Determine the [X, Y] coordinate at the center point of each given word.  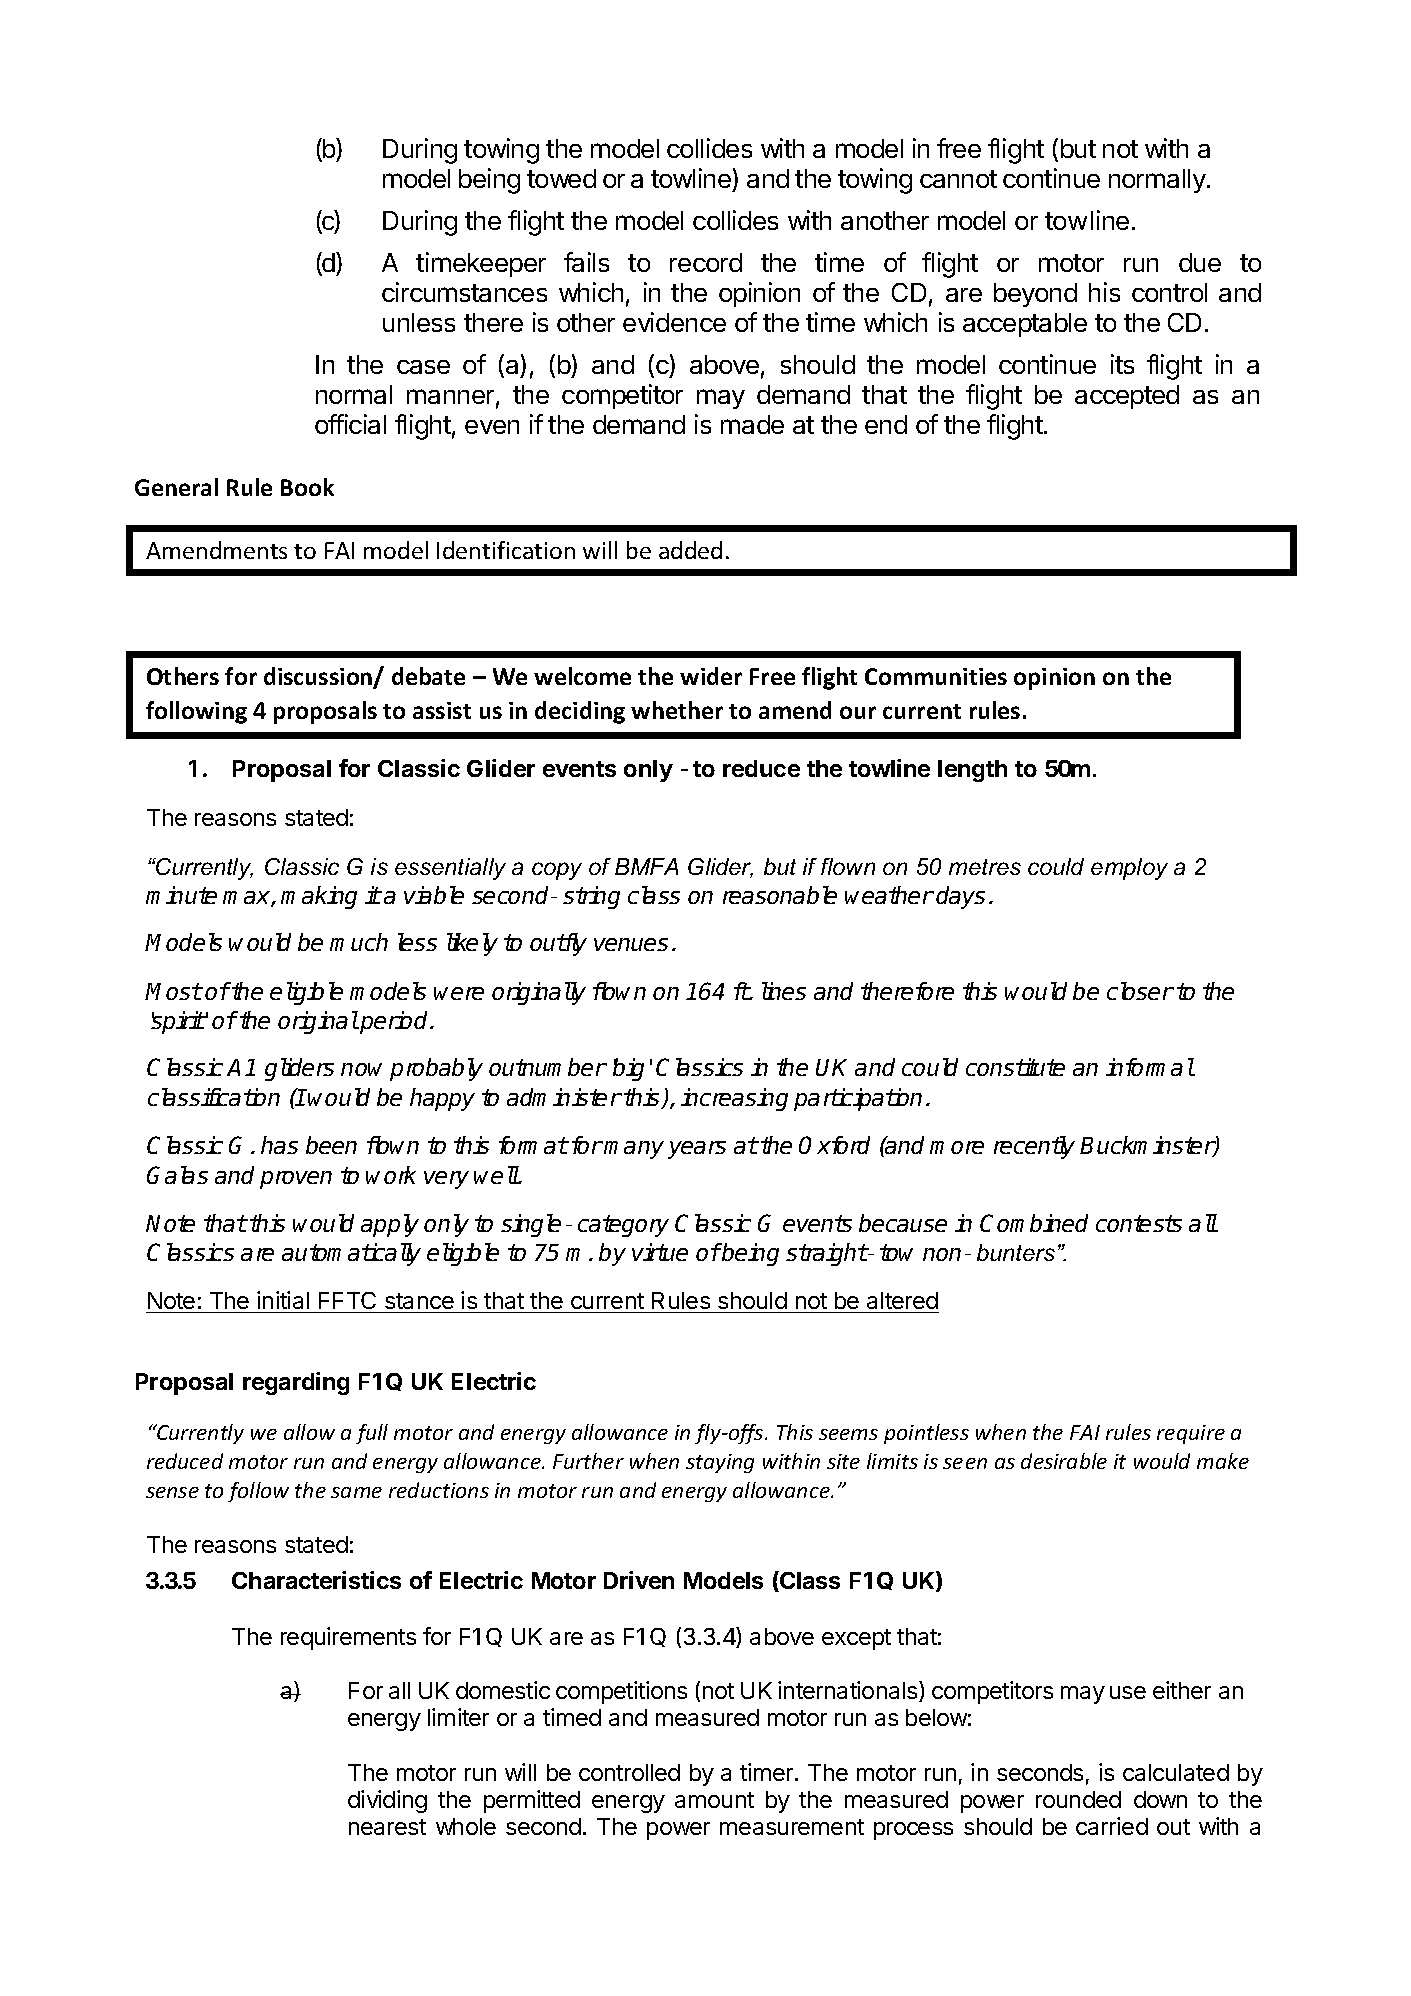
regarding [296, 1383]
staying [720, 1463]
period [394, 1022]
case [423, 367]
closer [1140, 991]
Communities [936, 676]
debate [428, 676]
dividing [387, 1801]
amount [714, 1800]
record [706, 262]
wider [711, 676]
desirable [1064, 1461]
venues [631, 944]
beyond [1035, 295]
